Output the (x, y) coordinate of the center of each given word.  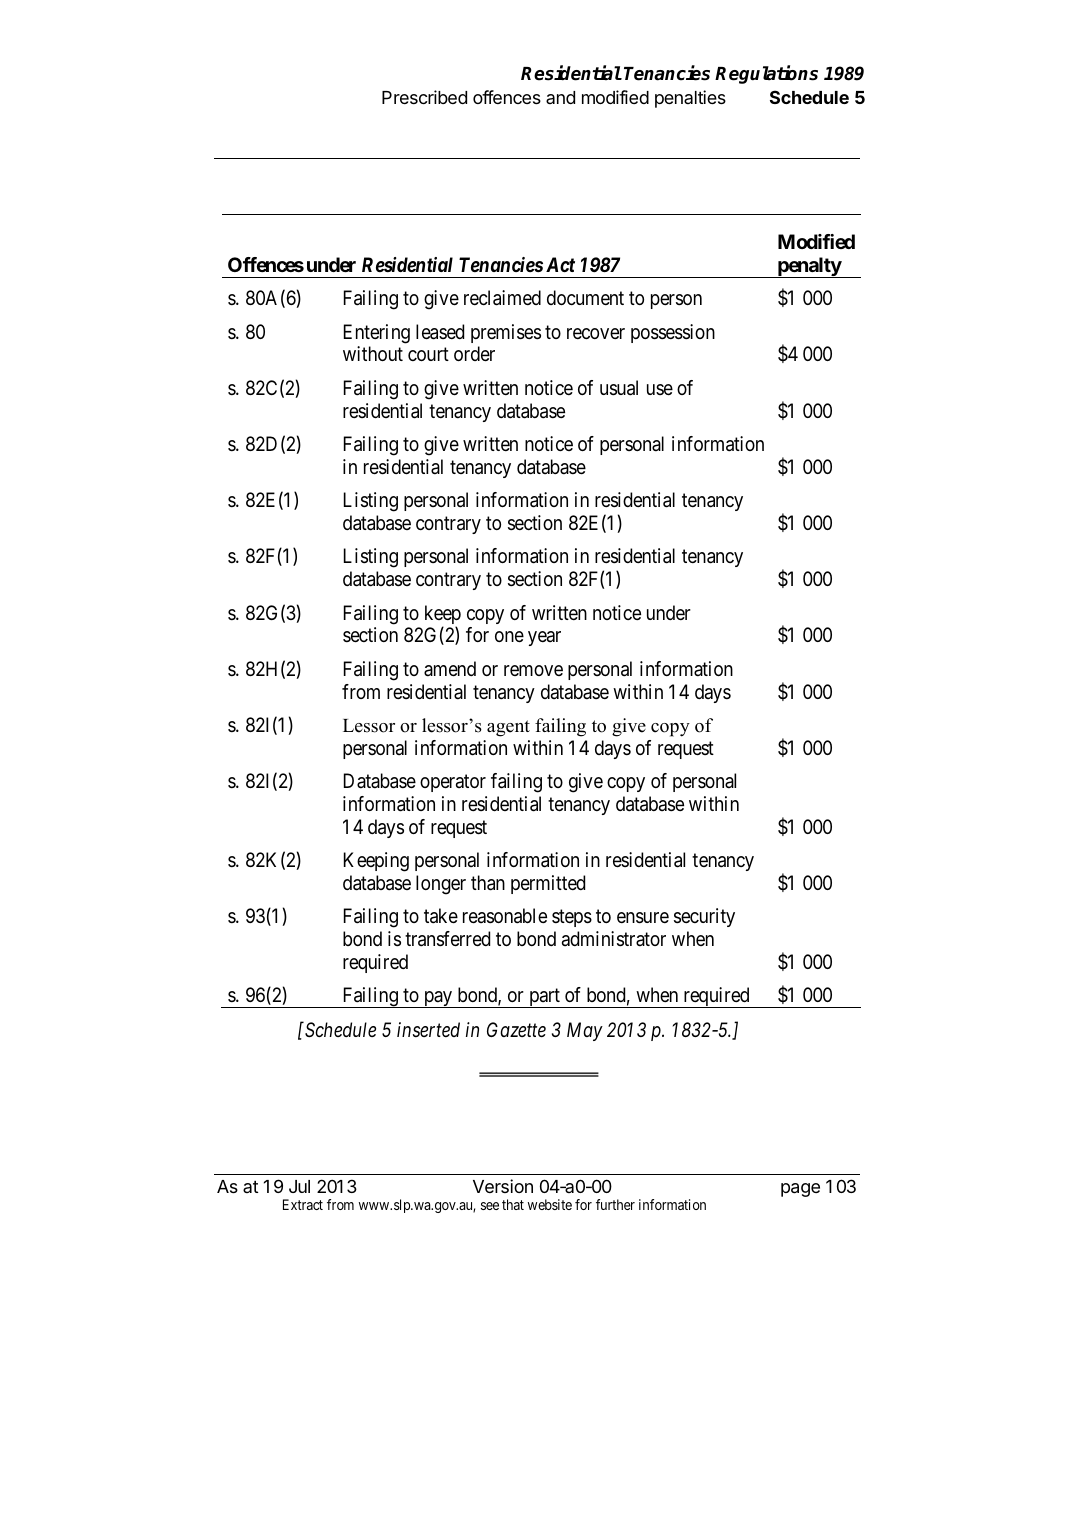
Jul (299, 1186)
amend (450, 669)
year (544, 638)
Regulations (766, 74)
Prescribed (424, 97)
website (550, 1204)
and (560, 97)
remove (533, 670)
